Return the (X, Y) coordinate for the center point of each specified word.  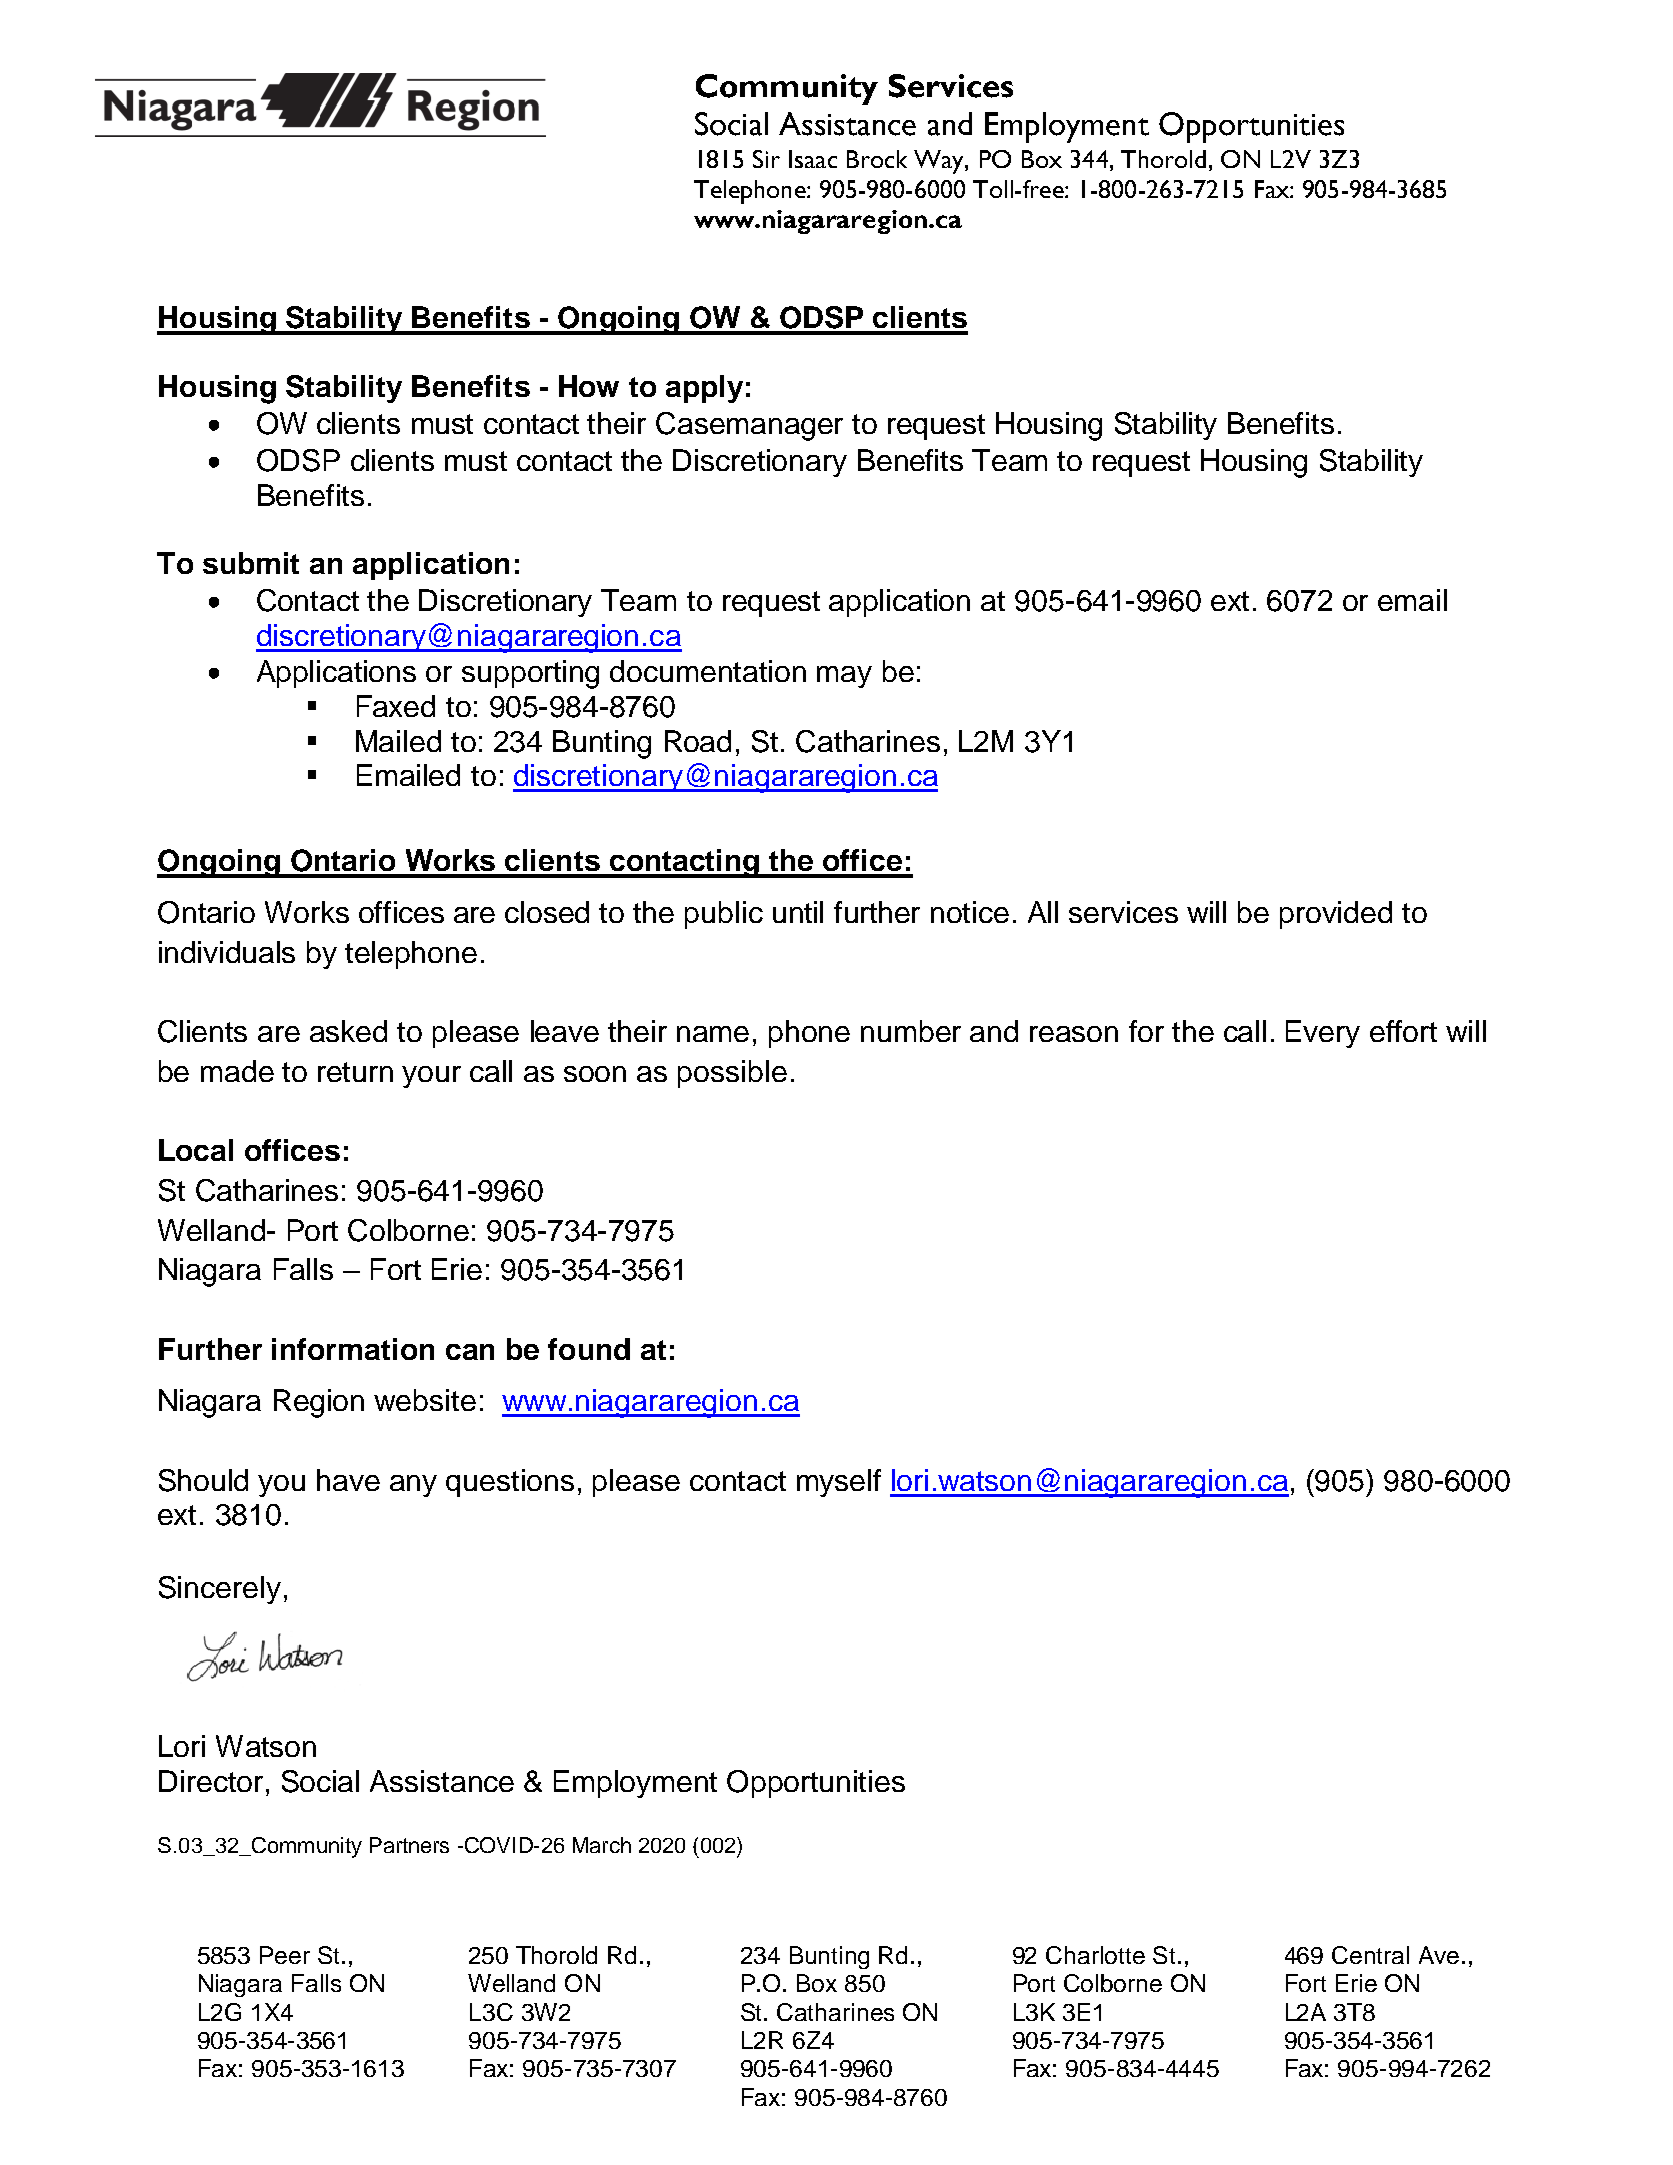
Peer (285, 1955)
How (589, 386)
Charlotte (1095, 1955)
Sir (766, 159)
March (602, 1845)
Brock (877, 159)
